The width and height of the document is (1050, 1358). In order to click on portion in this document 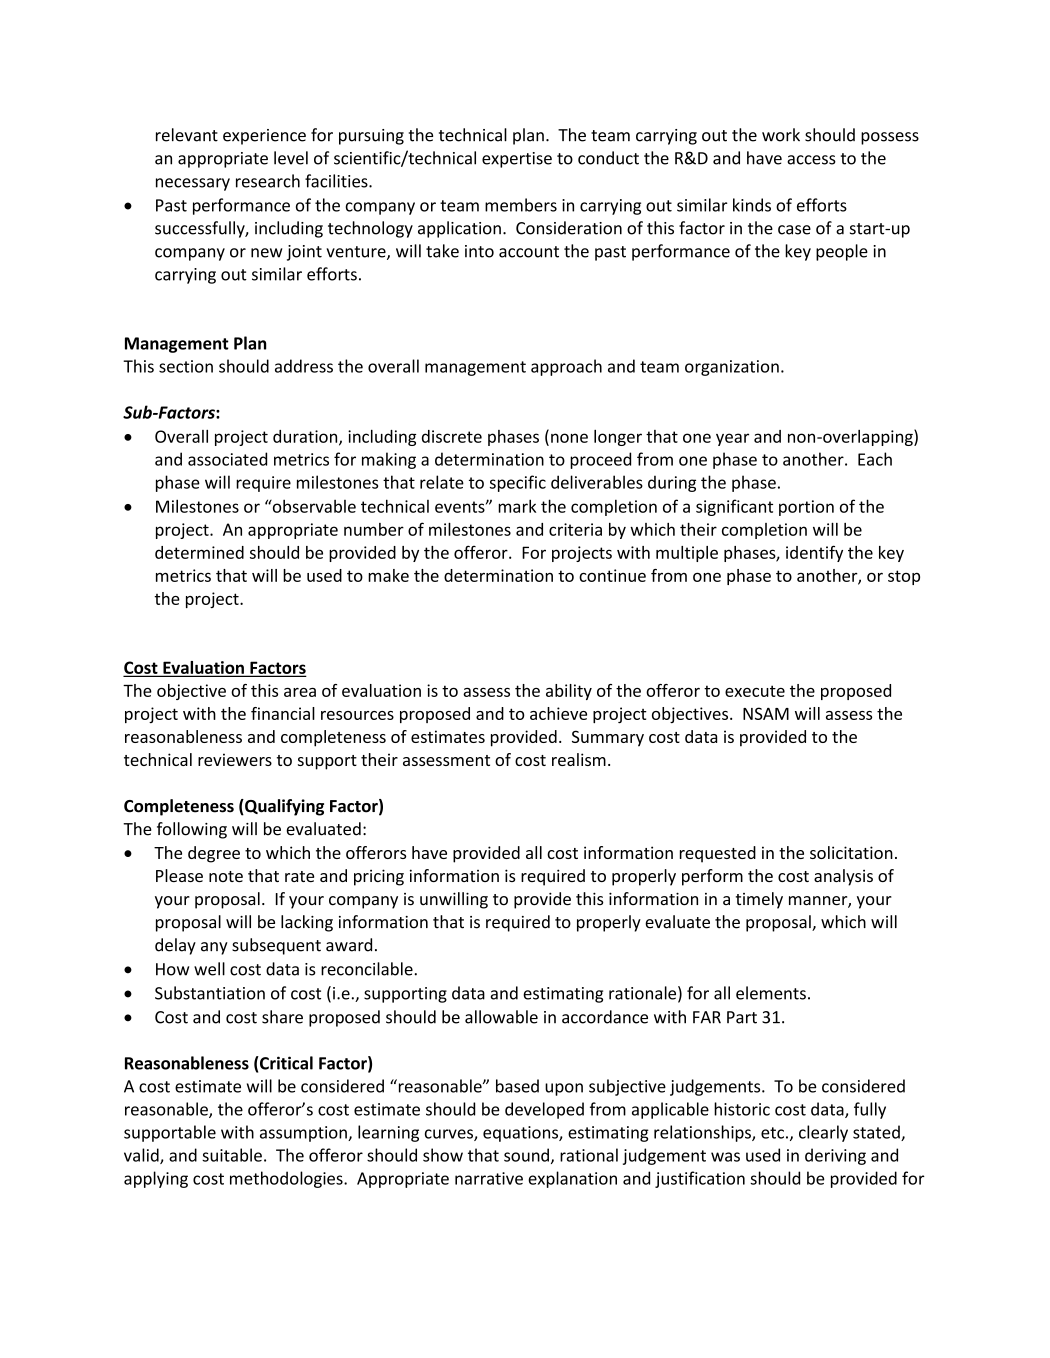, I will do `click(806, 508)`.
